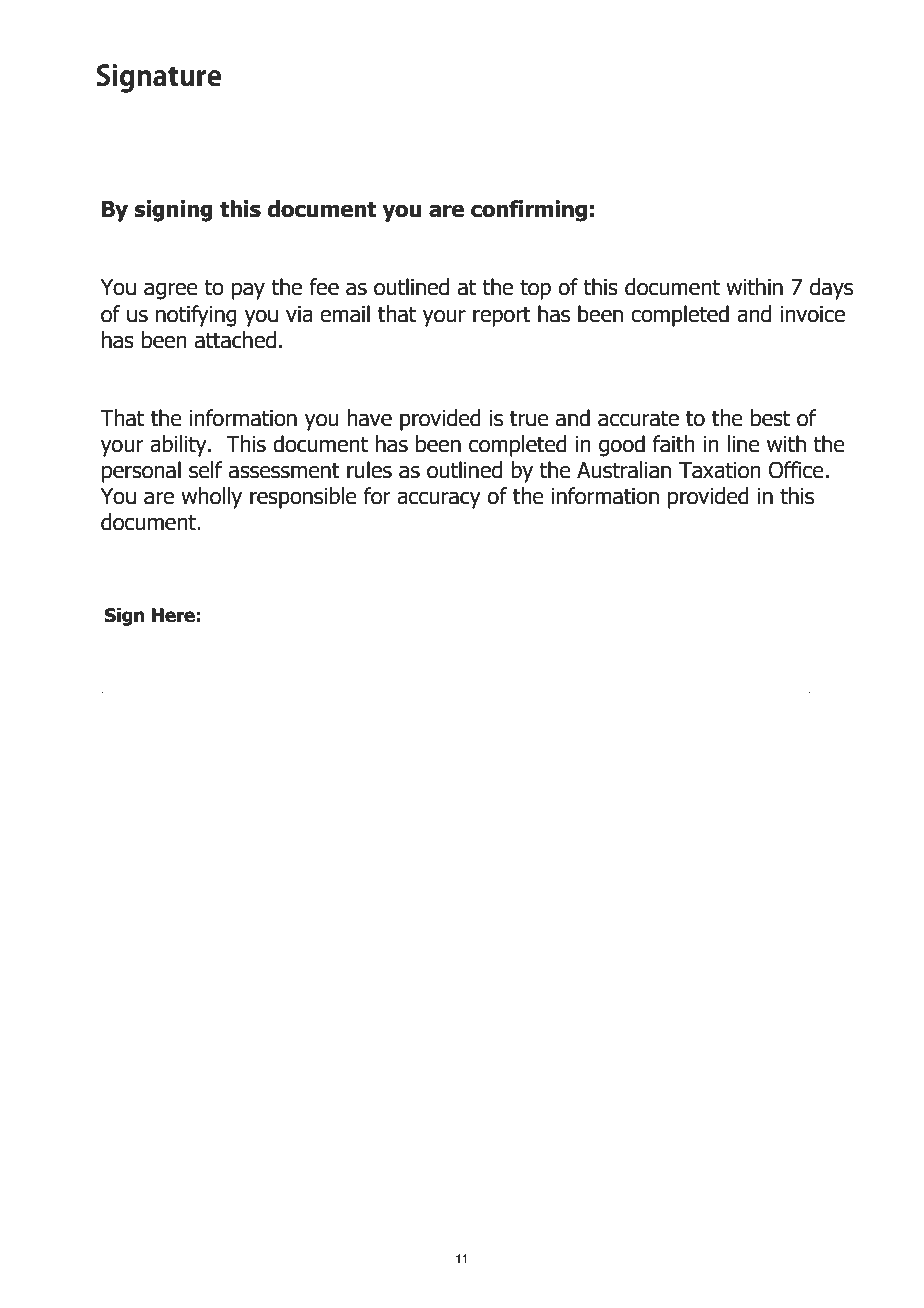  Describe the element at coordinates (831, 289) in the screenshot. I see `days` at that location.
